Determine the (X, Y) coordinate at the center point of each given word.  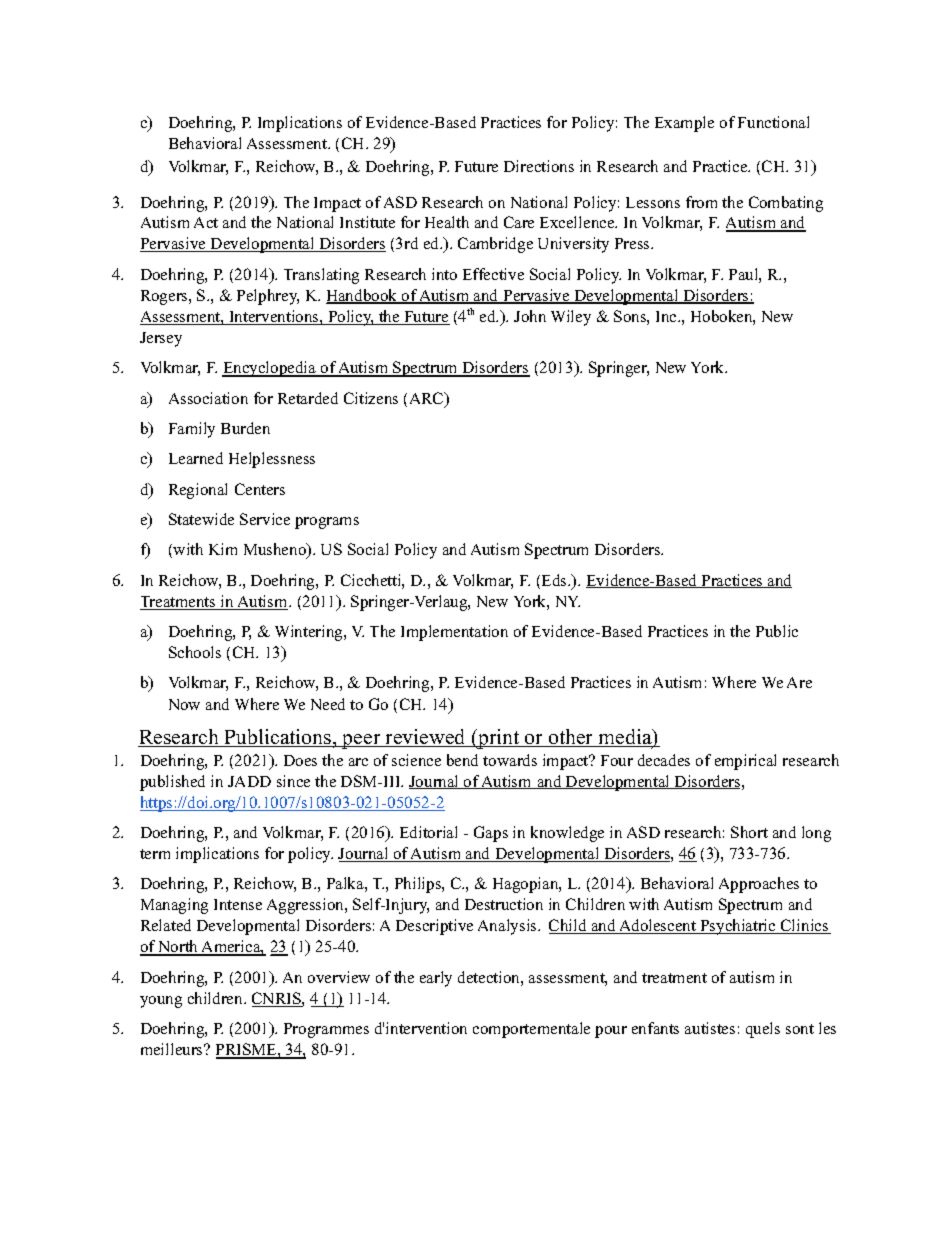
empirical (745, 762)
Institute (367, 222)
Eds (555, 580)
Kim (223, 549)
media (625, 738)
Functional (773, 122)
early (436, 979)
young (161, 1002)
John (530, 316)
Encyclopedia (270, 369)
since (293, 781)
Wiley (571, 318)
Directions (539, 166)
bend (462, 760)
